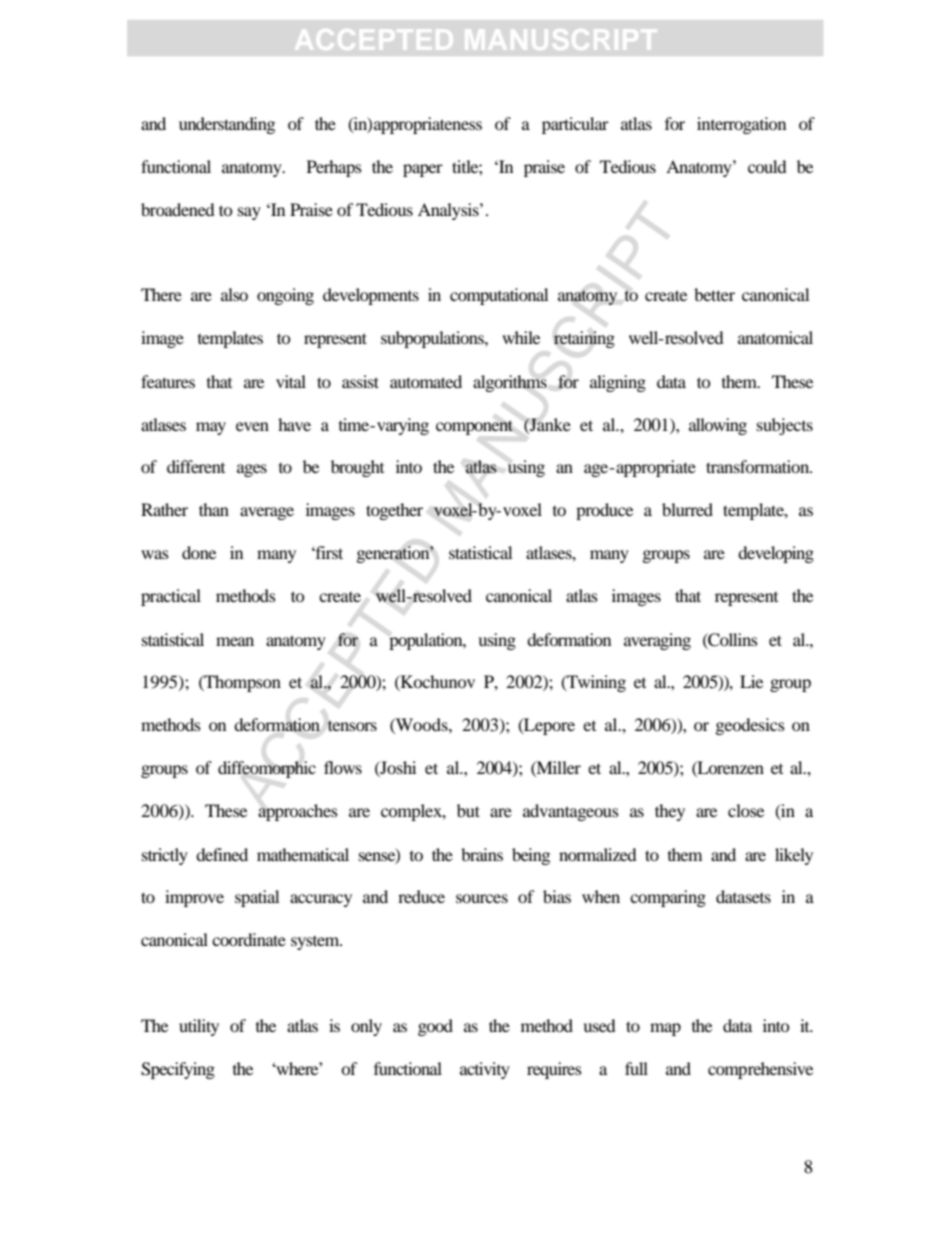 This document has height=1233, width=952. I want to click on interrogation, so click(741, 125).
